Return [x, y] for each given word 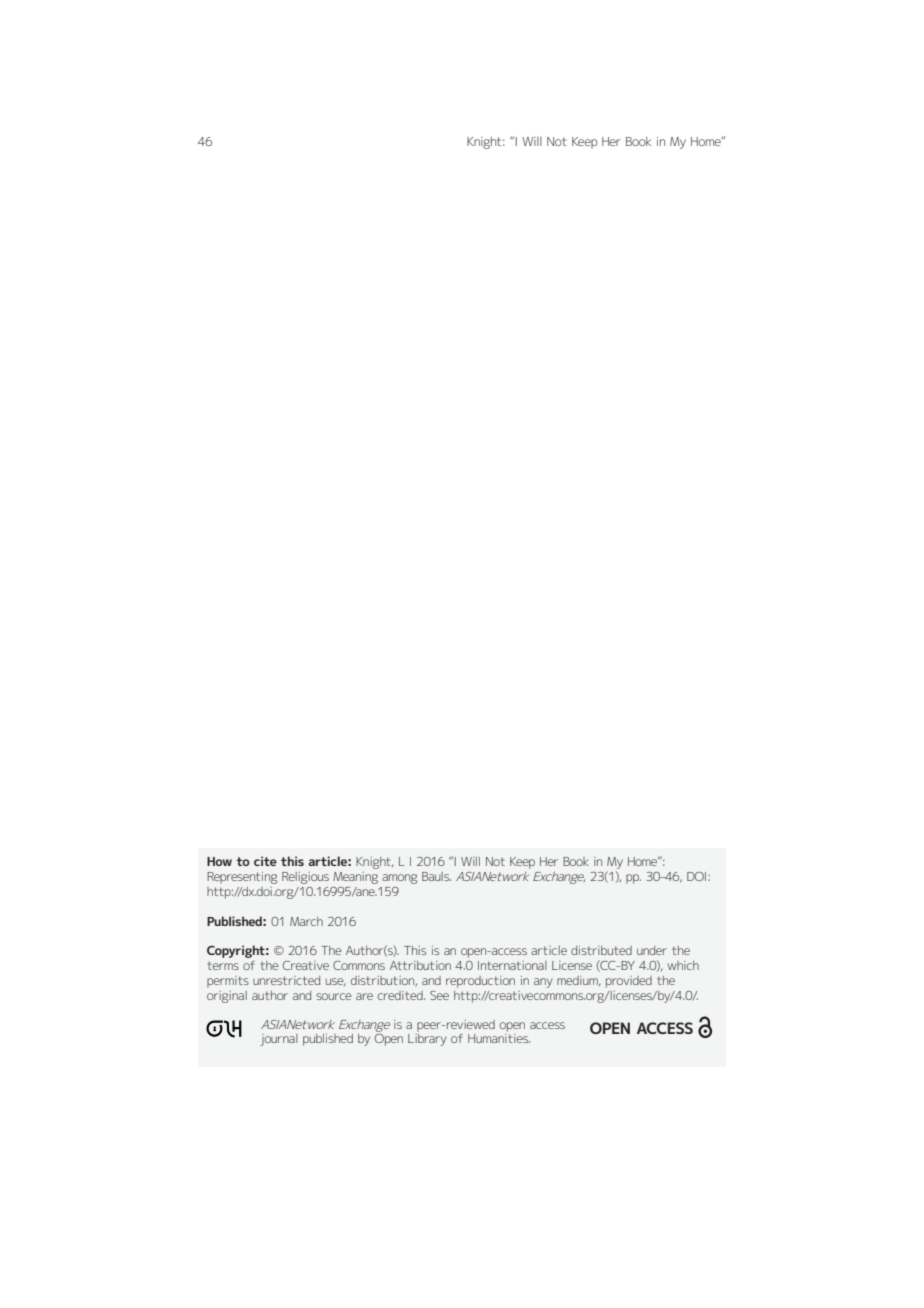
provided [629, 982]
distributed [601, 950]
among [399, 879]
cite [265, 861]
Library [427, 1040]
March [306, 921]
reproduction [480, 982]
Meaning [355, 878]
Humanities [499, 1038]
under [652, 950]
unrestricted [286, 980]
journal [279, 1040]
